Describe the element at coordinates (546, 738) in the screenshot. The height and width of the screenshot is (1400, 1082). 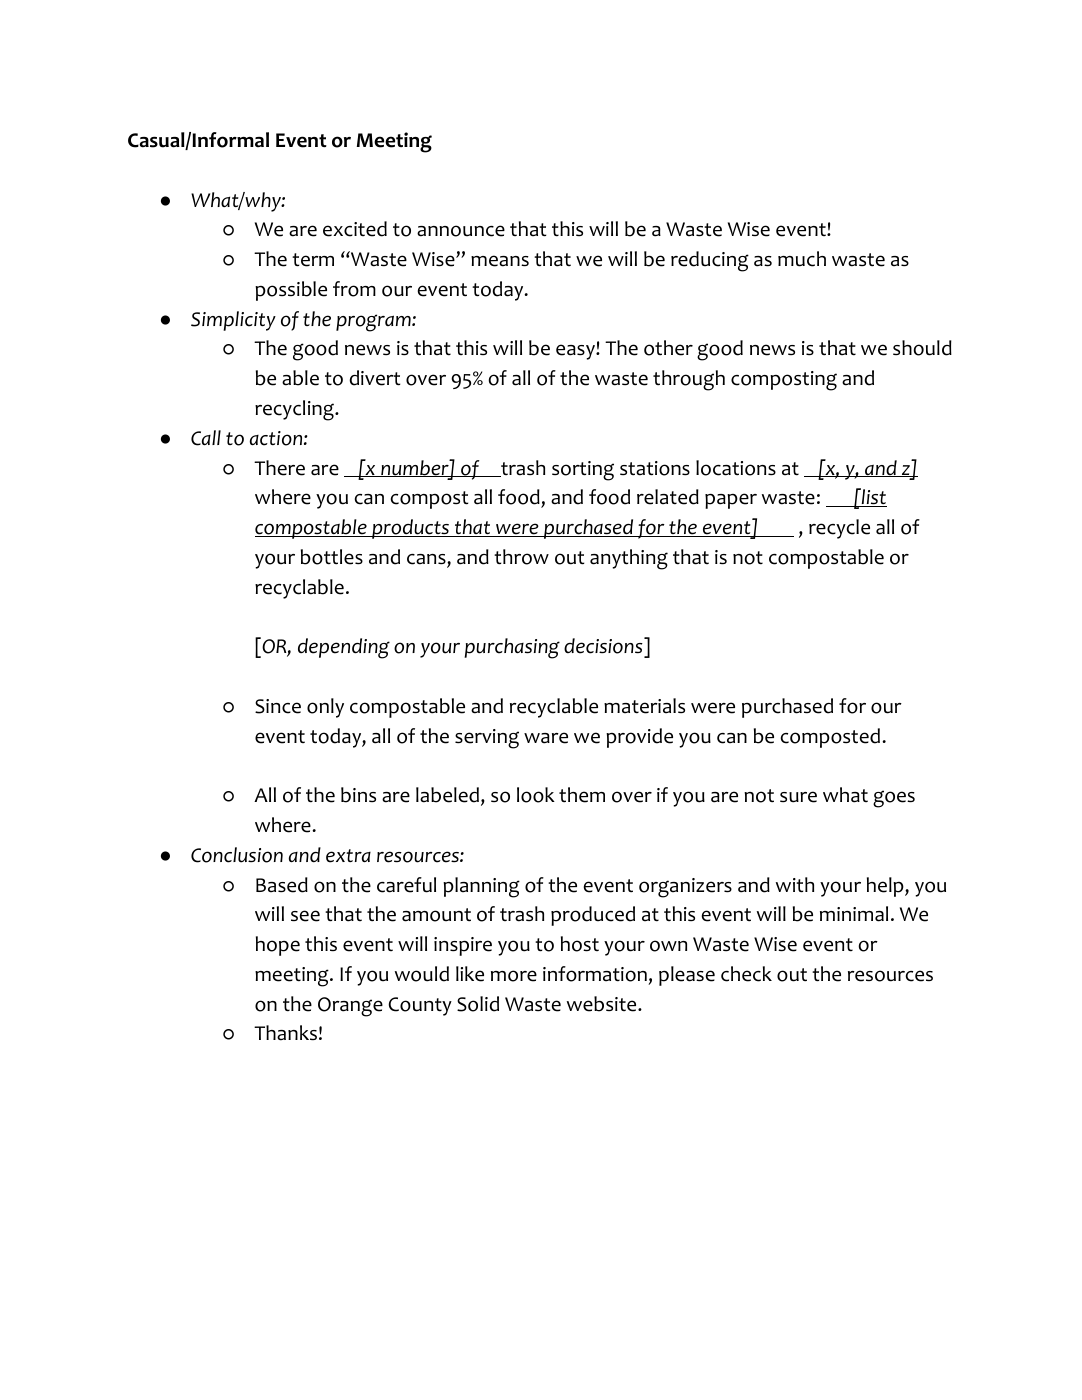
I see `ware` at that location.
